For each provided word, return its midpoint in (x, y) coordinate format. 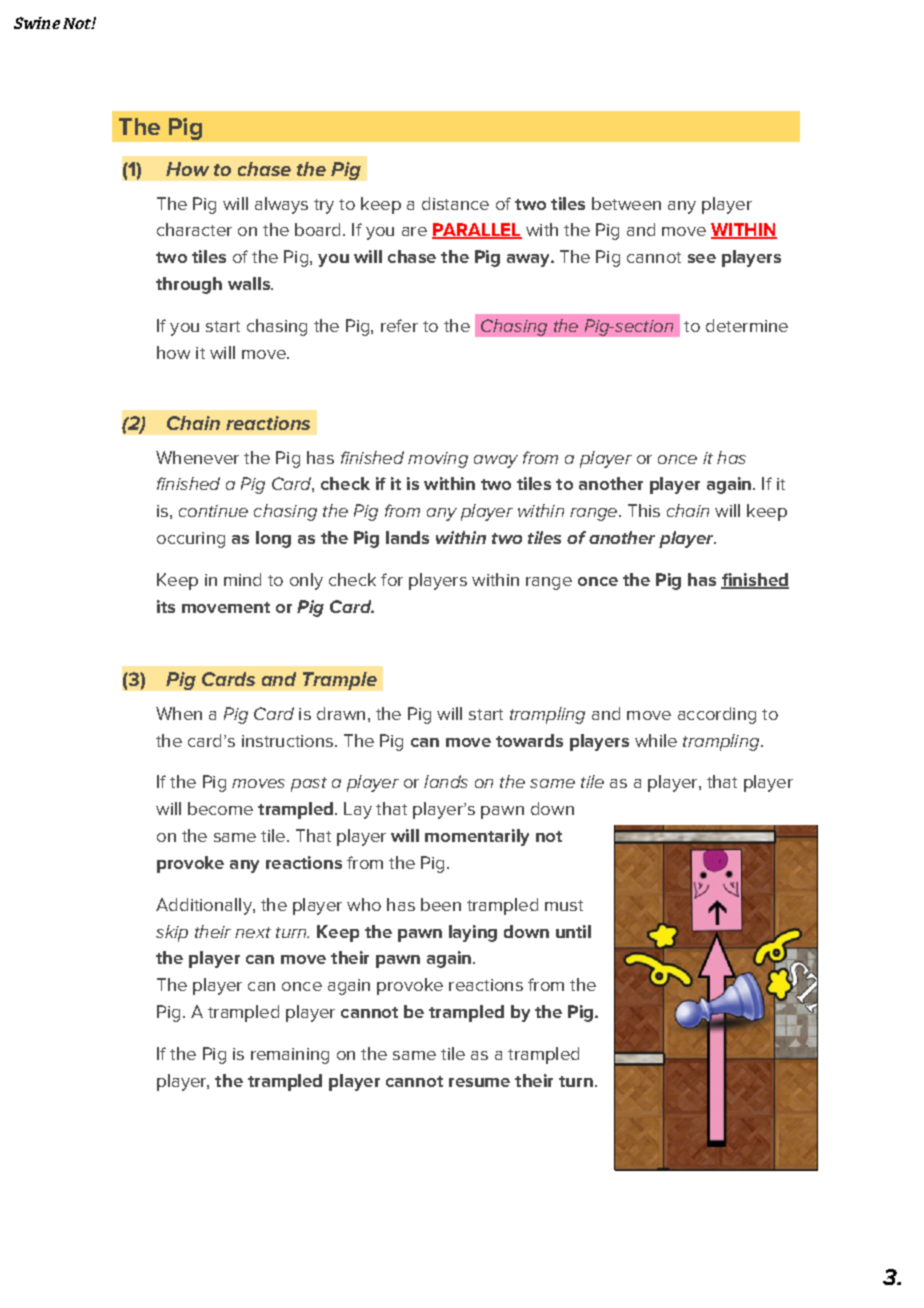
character (194, 229)
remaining (290, 1056)
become (220, 808)
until (573, 931)
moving (438, 460)
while (656, 740)
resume (479, 1082)
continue (213, 511)
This (644, 510)
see (702, 258)
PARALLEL (477, 231)
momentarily (477, 837)
